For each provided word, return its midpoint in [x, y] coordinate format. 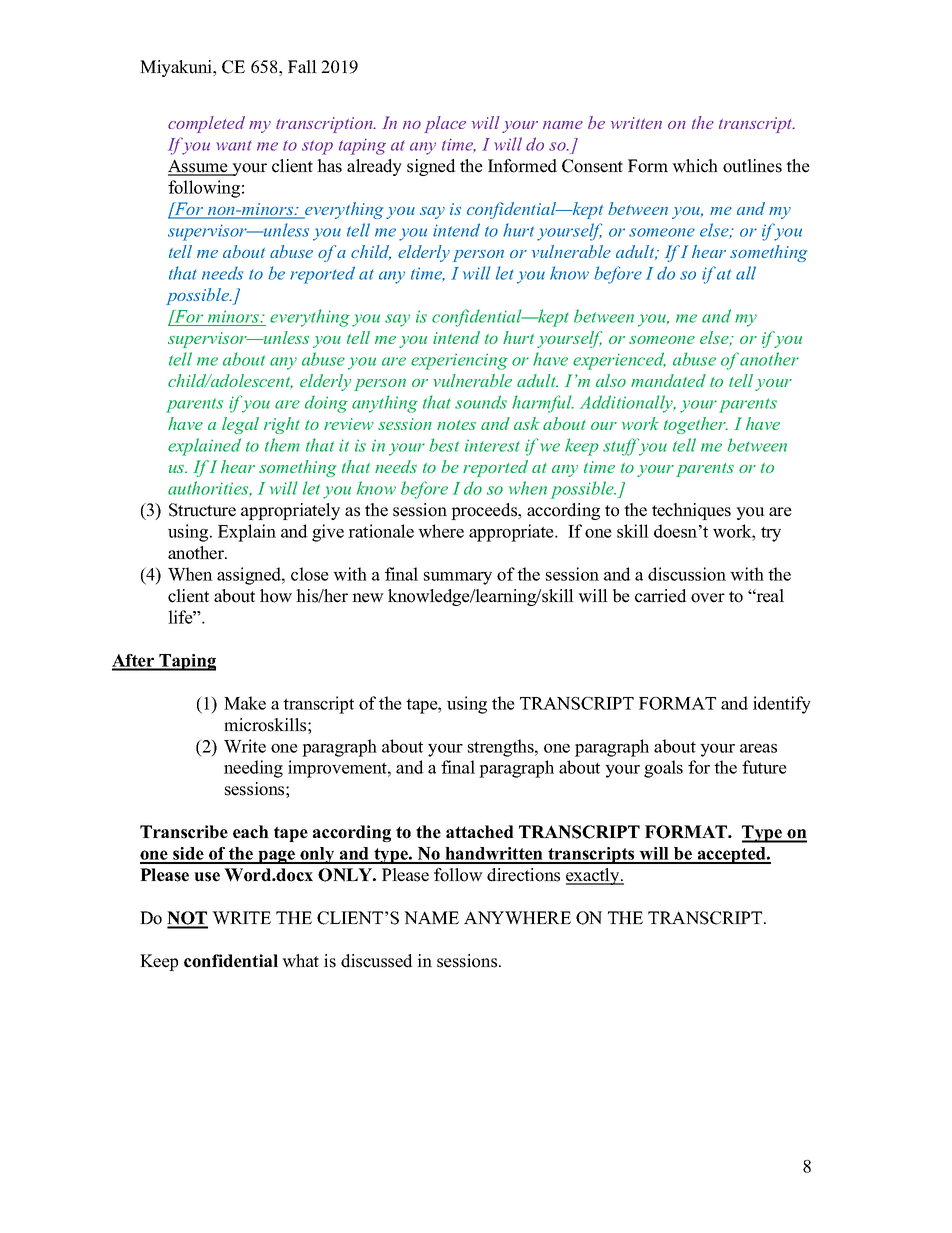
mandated [668, 380]
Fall [302, 66]
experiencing [459, 361]
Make [245, 703]
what [300, 960]
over [708, 598]
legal [240, 425]
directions [523, 875]
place [445, 124]
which [695, 166]
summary [458, 578]
